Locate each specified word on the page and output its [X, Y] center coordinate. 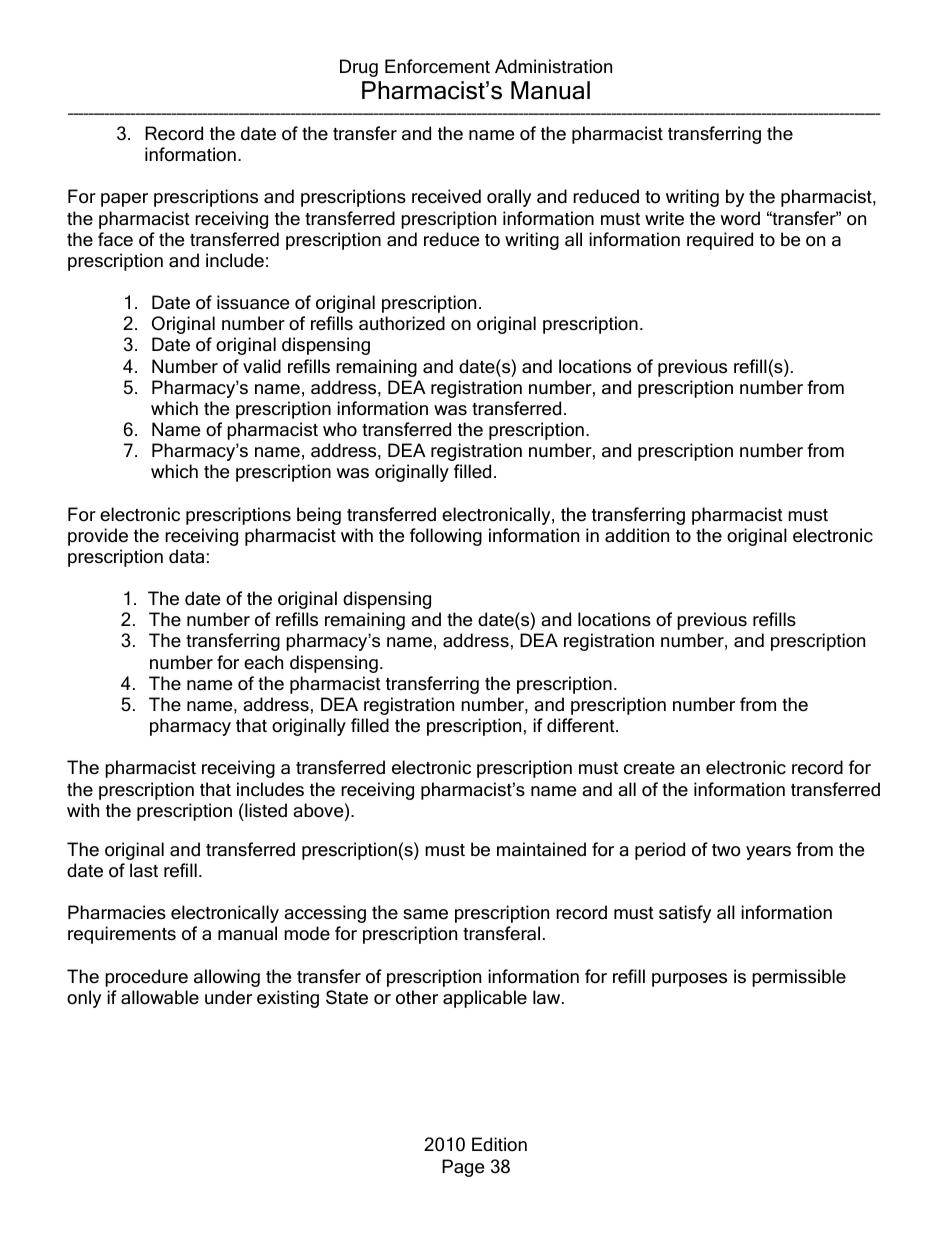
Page [463, 1168]
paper [124, 200]
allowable [160, 997]
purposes [689, 980]
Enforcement [437, 66]
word [740, 218]
